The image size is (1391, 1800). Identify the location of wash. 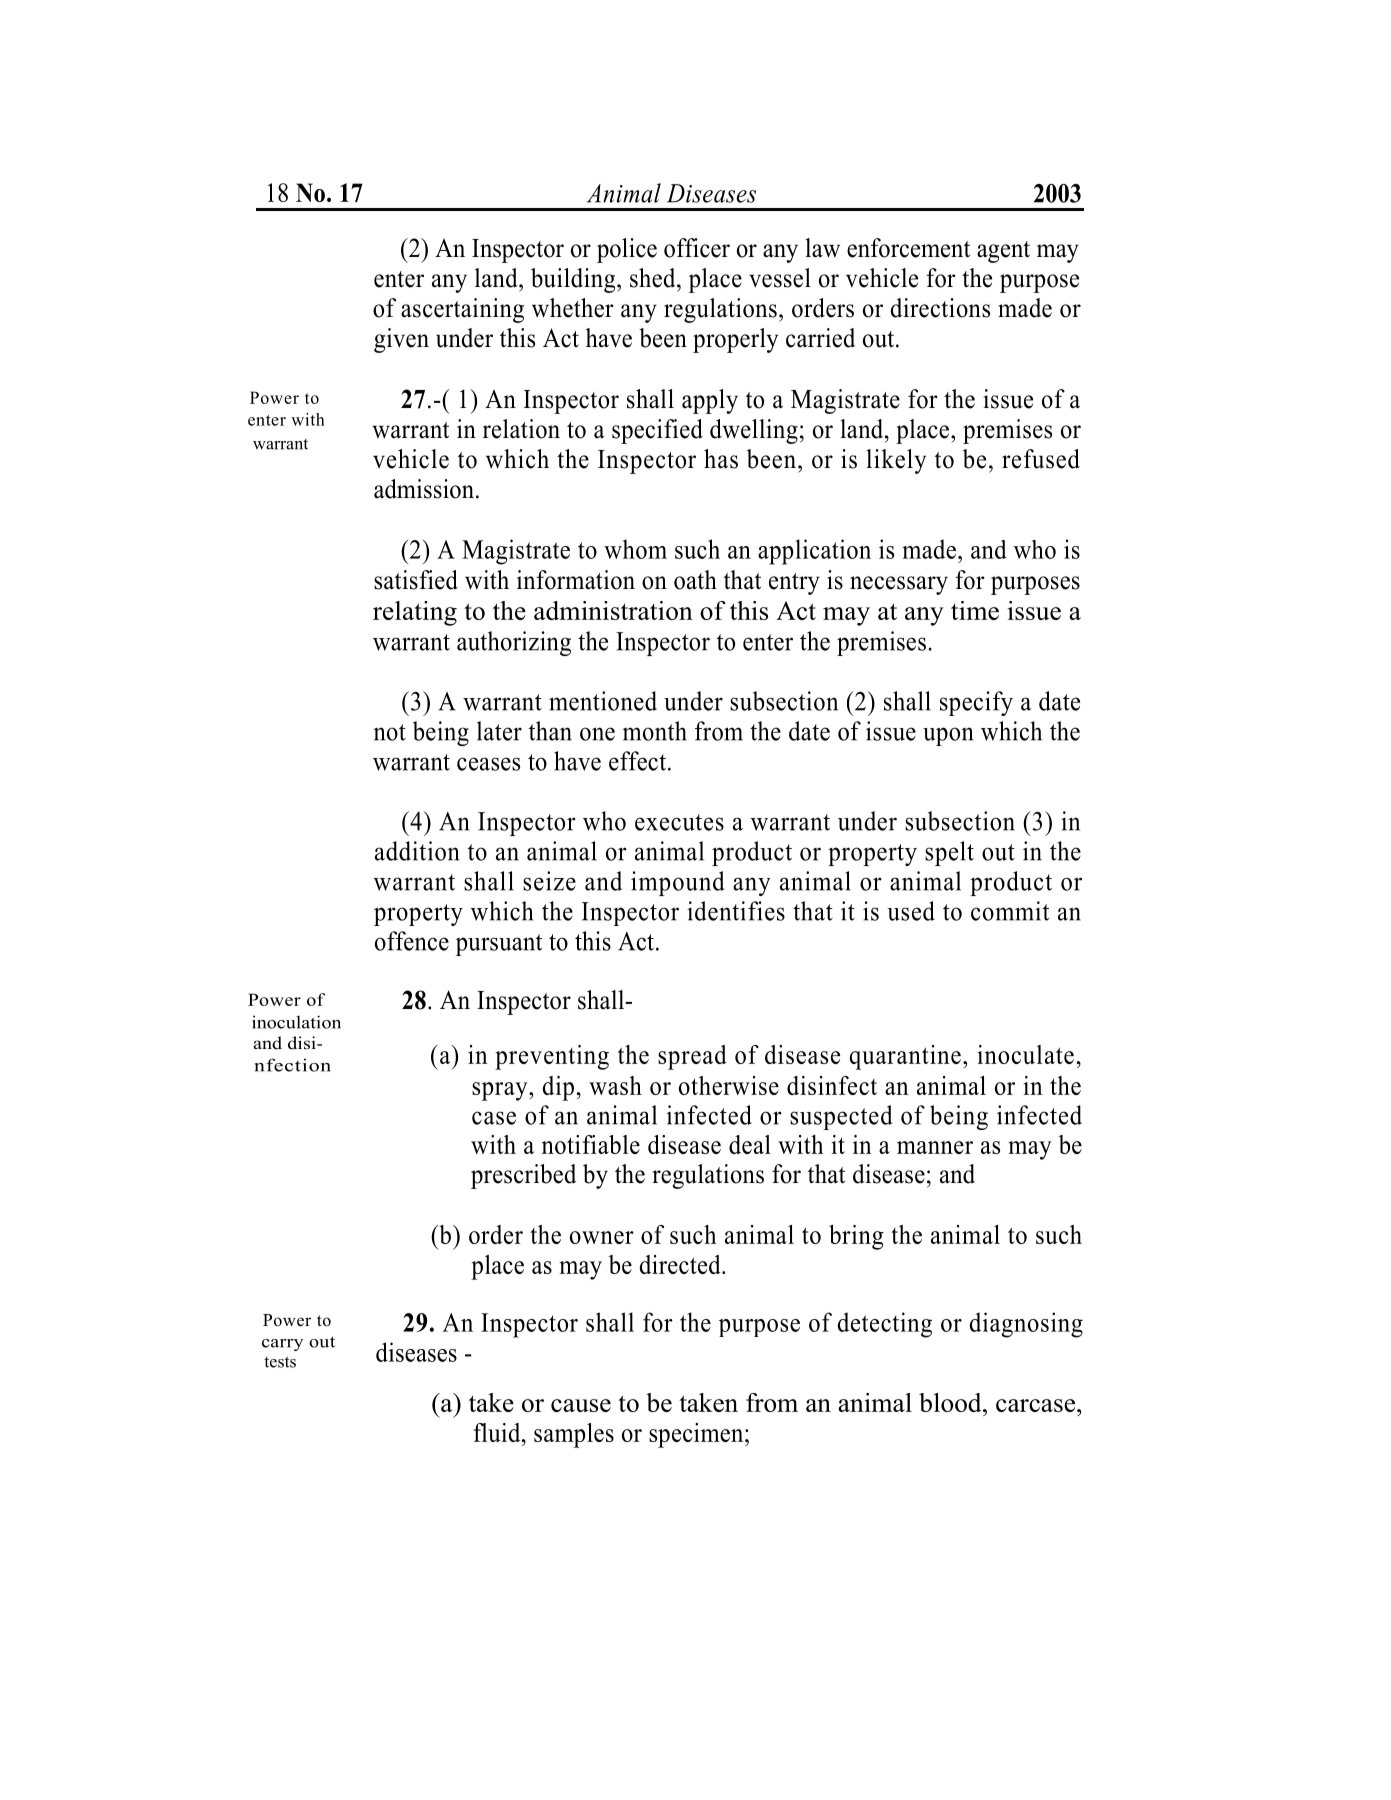
(615, 1085).
